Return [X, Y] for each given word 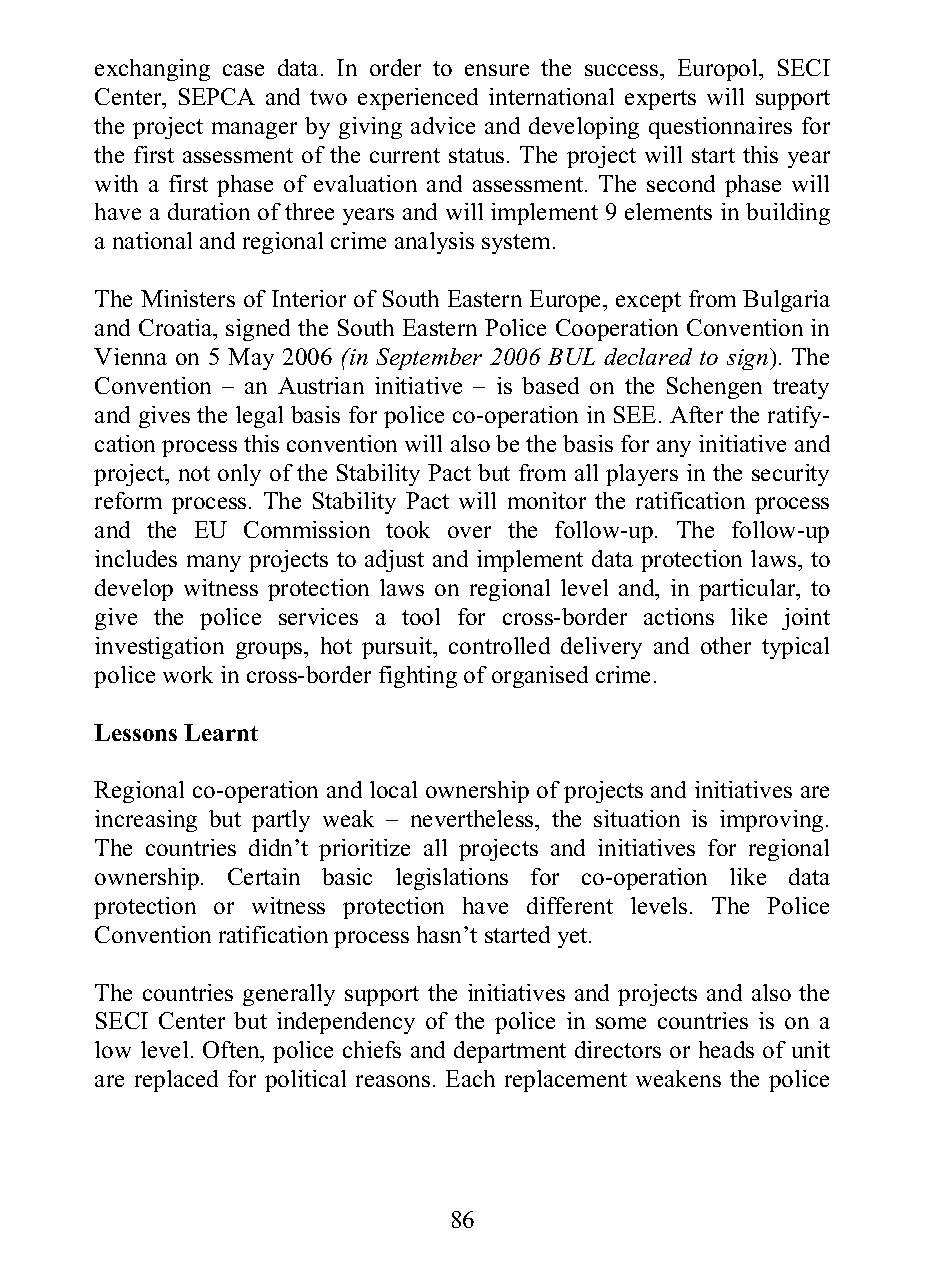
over [469, 532]
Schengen [714, 388]
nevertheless [473, 818]
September [429, 359]
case [243, 70]
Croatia [177, 327]
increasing [146, 821]
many [214, 563]
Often [232, 1051]
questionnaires [720, 128]
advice [443, 125]
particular [748, 590]
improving [771, 821]
